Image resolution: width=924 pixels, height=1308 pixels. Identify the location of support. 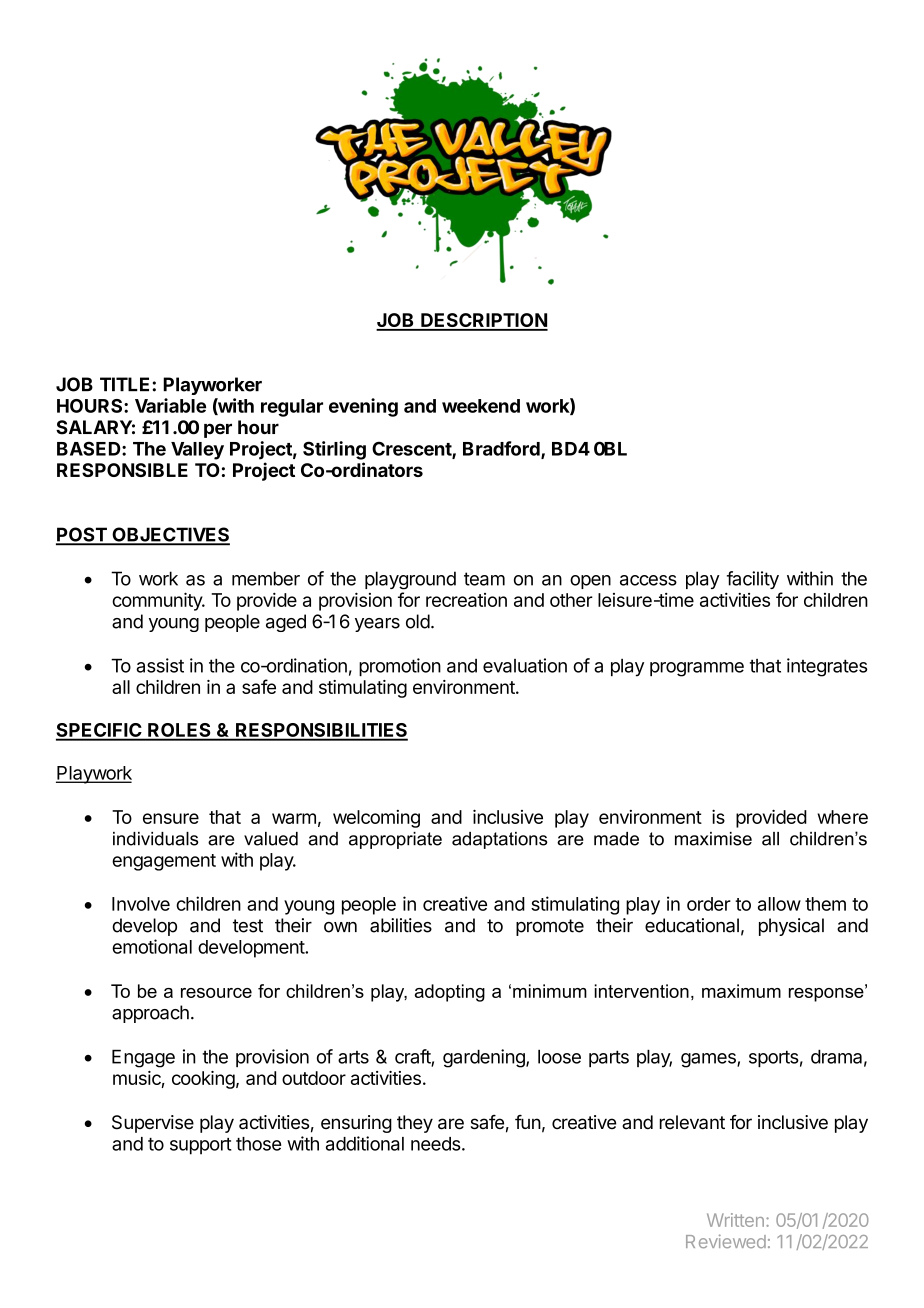
(201, 1146).
